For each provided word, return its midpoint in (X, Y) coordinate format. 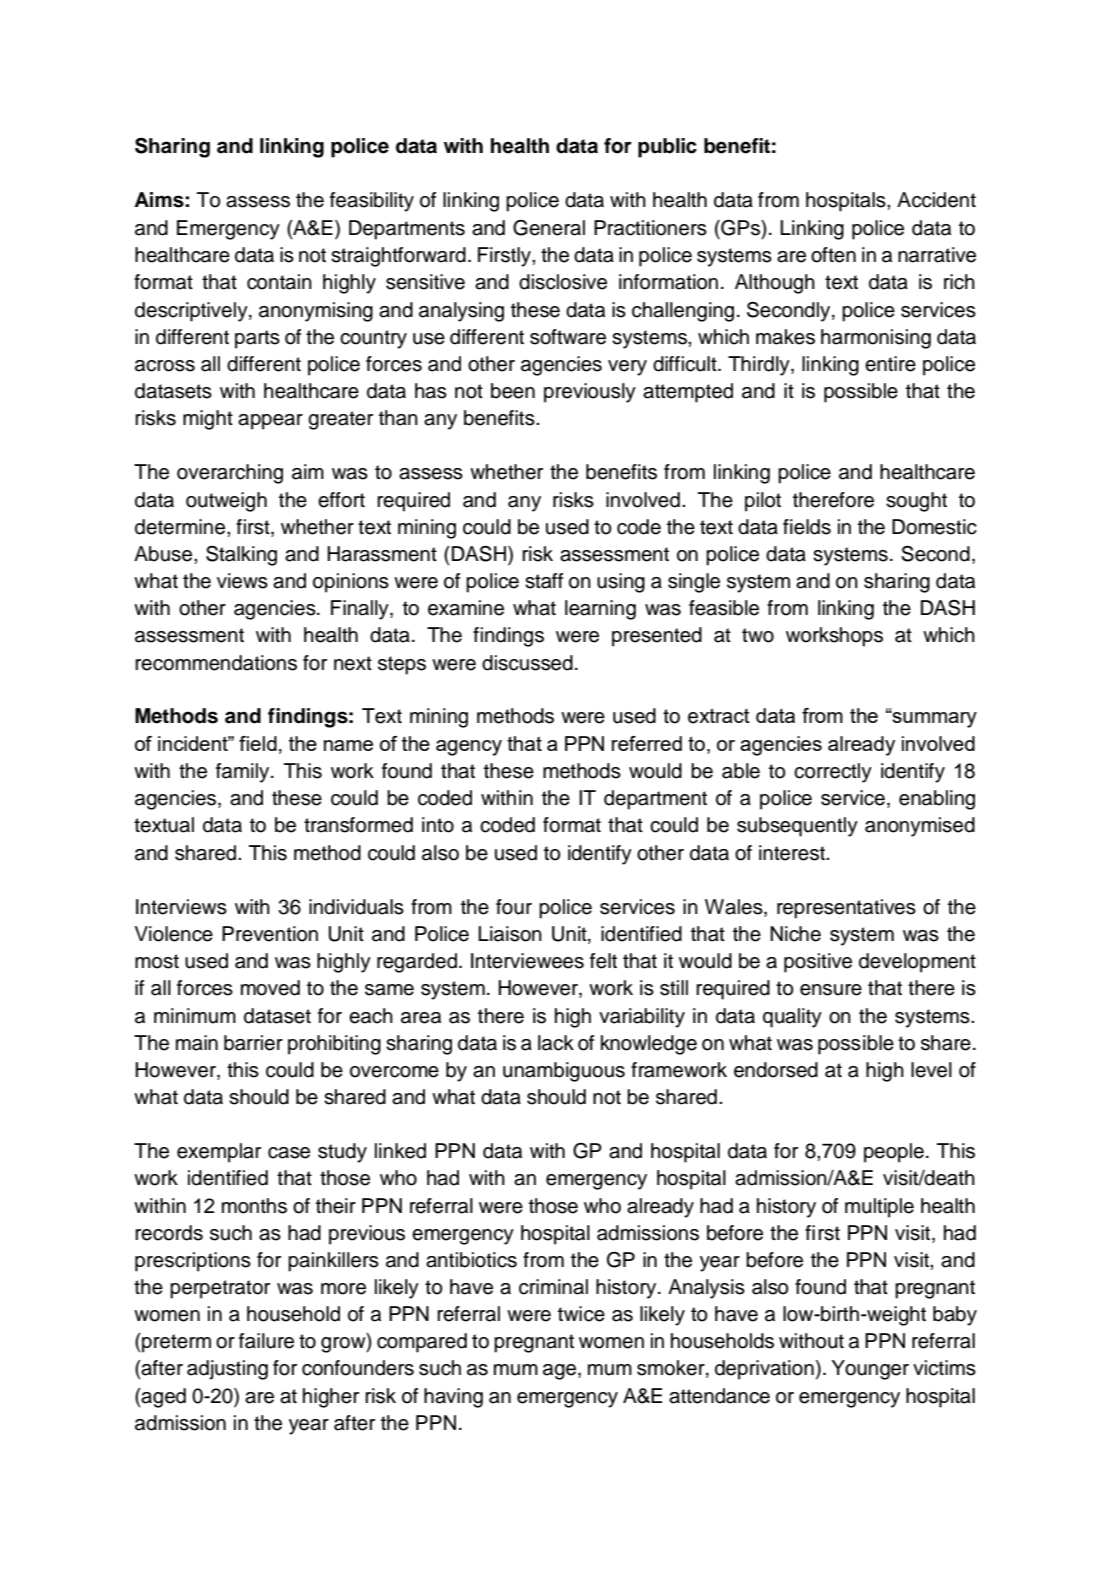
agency (469, 748)
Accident (936, 200)
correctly (833, 773)
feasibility (372, 202)
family (244, 773)
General (549, 228)
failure (266, 1341)
